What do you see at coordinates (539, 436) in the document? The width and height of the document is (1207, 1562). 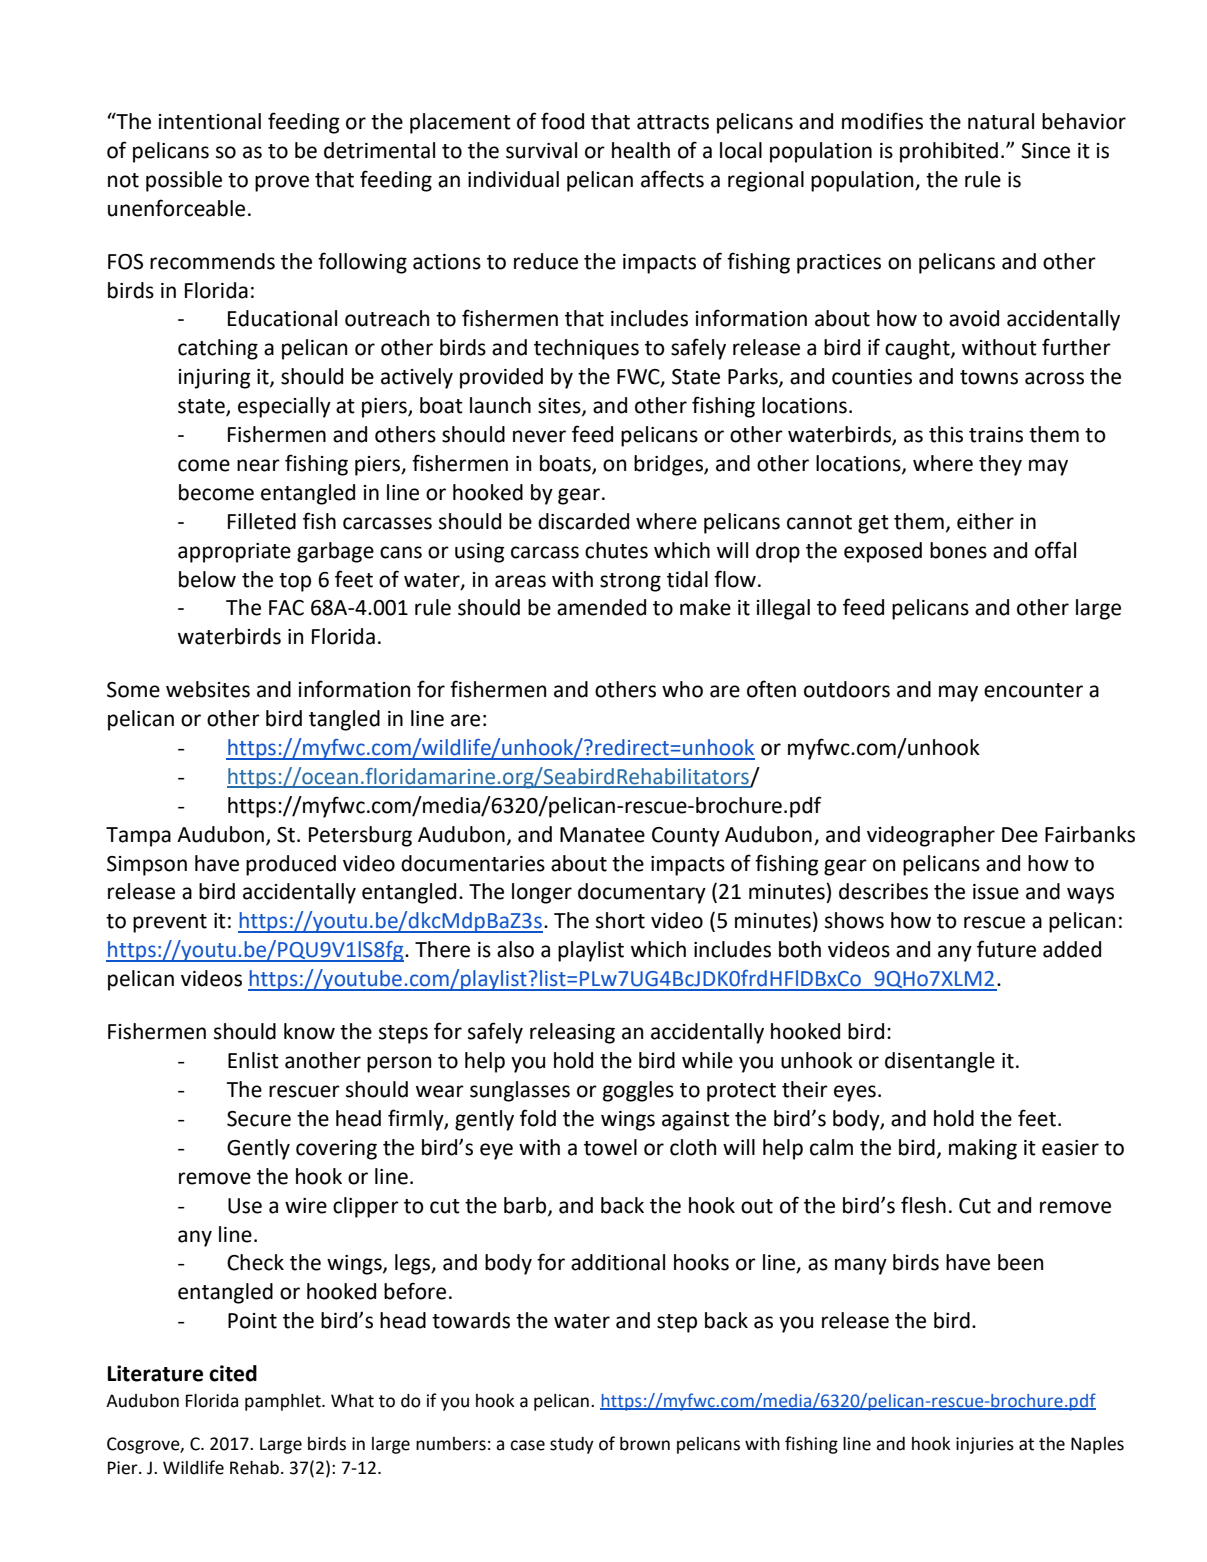 I see `never` at bounding box center [539, 436].
